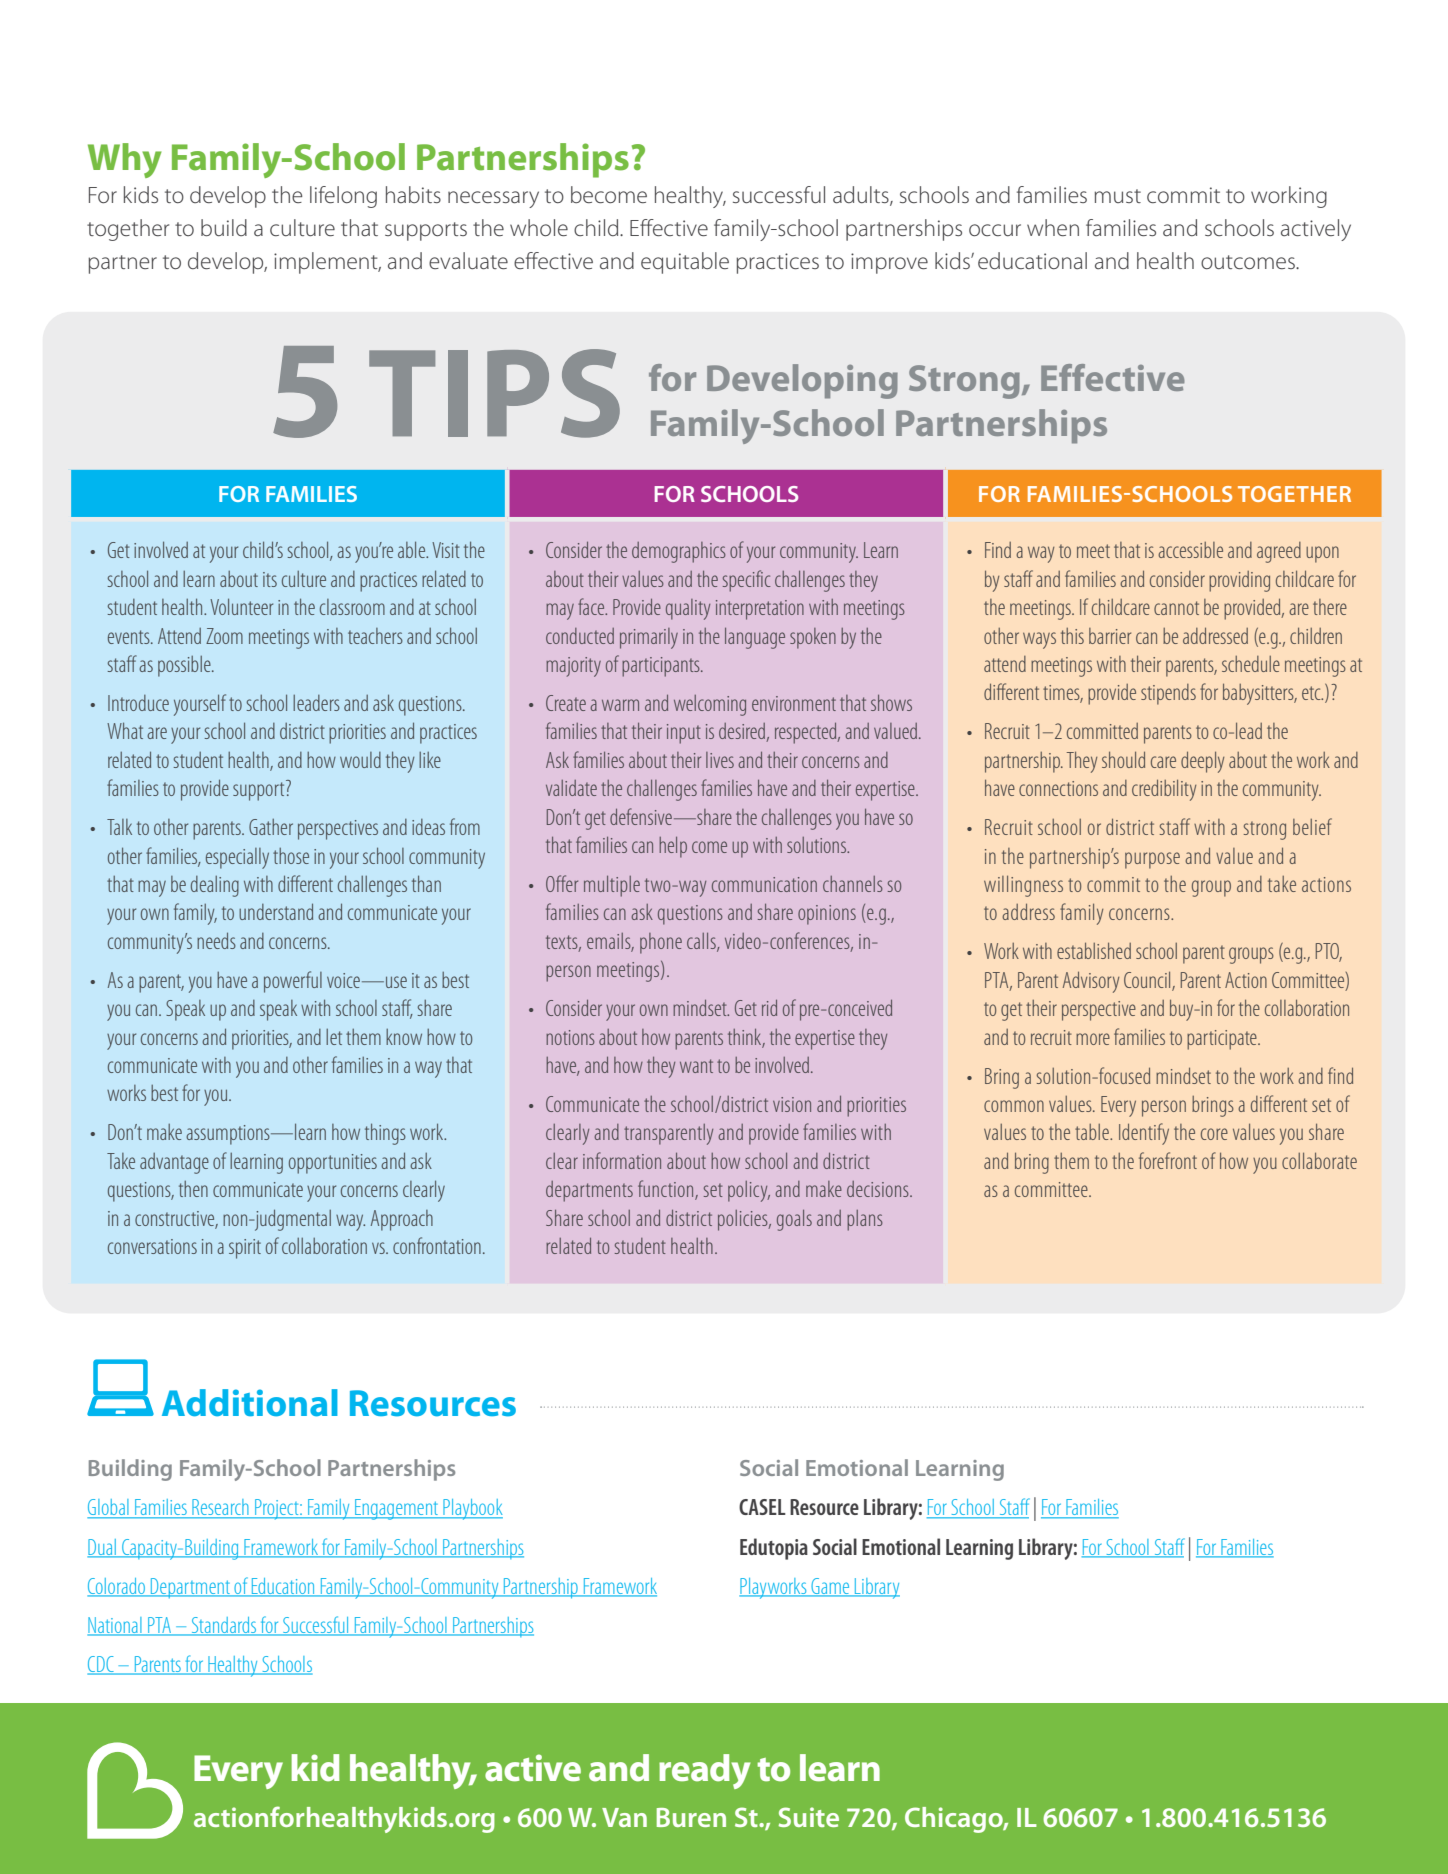 The image size is (1448, 1874). What do you see at coordinates (343, 197) in the screenshot?
I see `lifelong` at bounding box center [343, 197].
